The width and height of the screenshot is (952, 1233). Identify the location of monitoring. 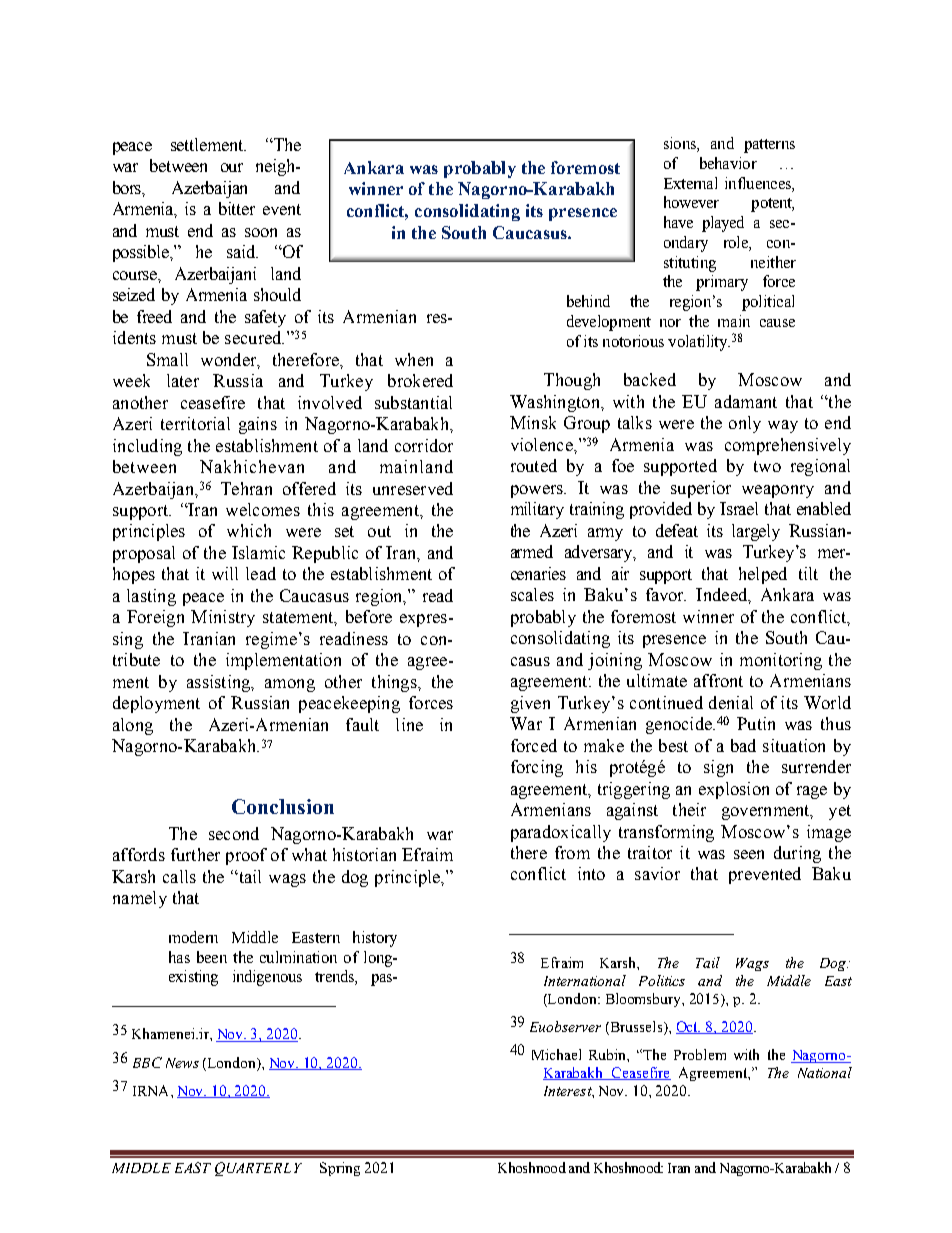
(781, 661).
